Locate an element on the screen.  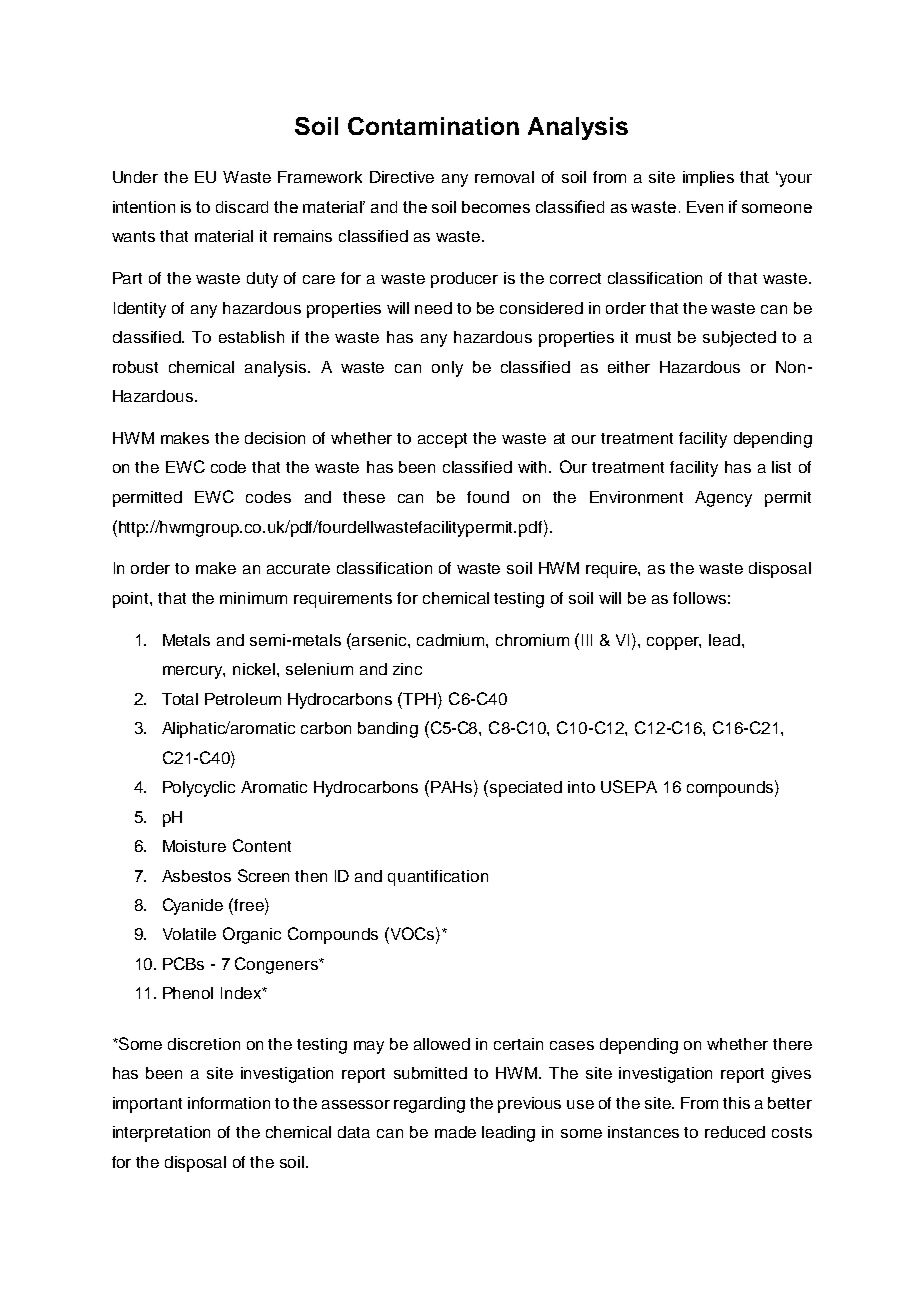
Asbestos is located at coordinates (196, 876).
